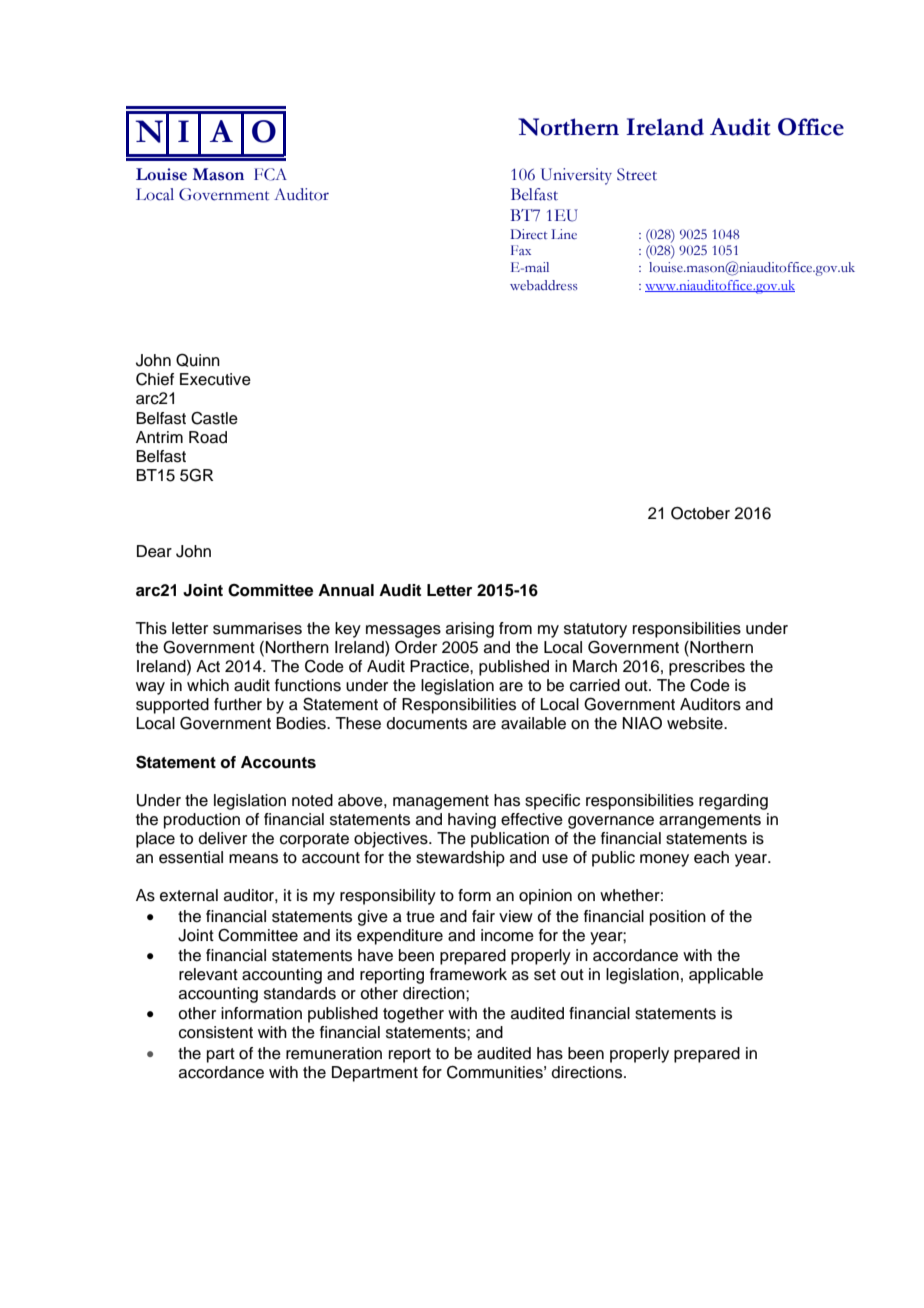  I want to click on arising, so click(470, 630).
